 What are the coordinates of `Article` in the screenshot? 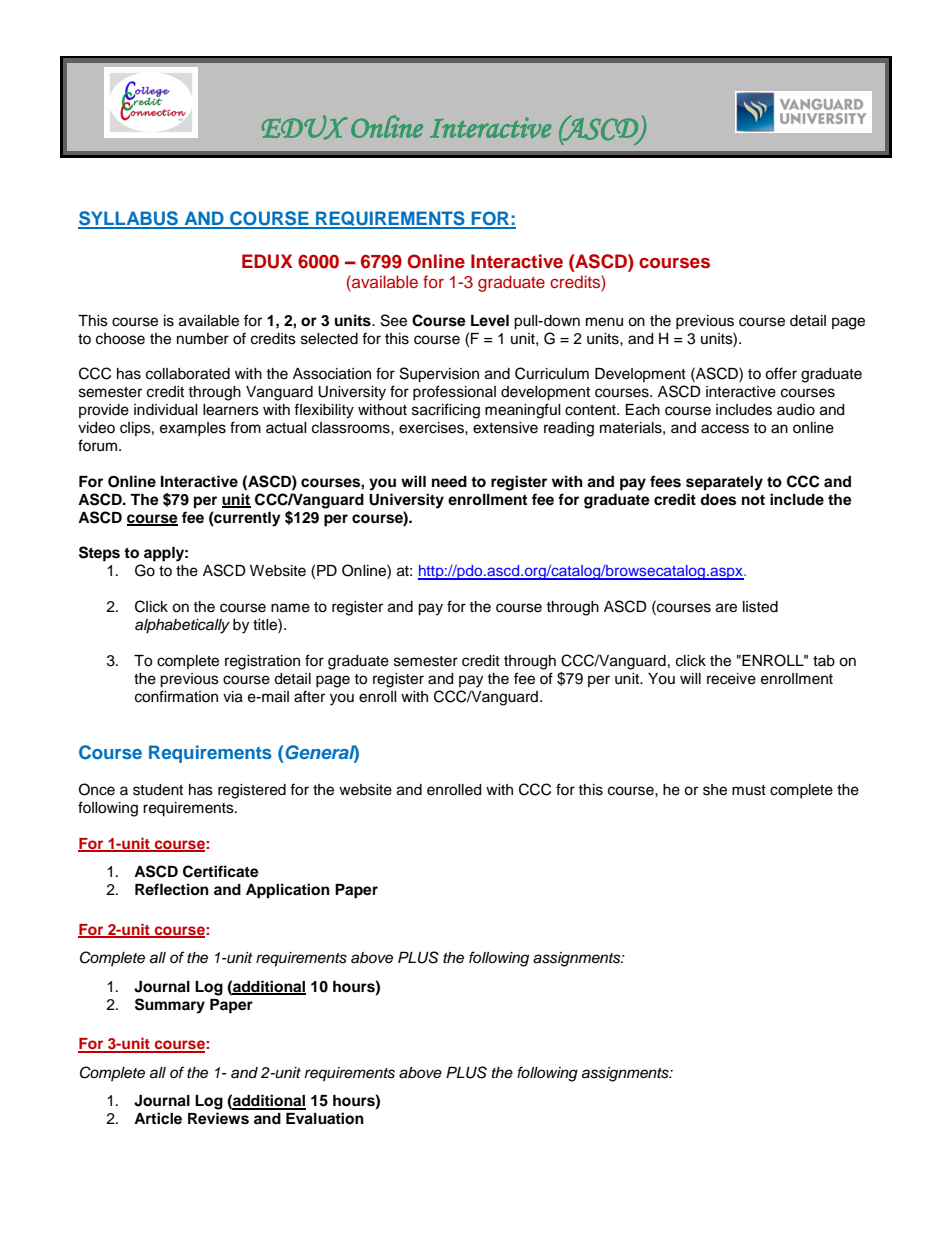 It's located at (158, 1118).
